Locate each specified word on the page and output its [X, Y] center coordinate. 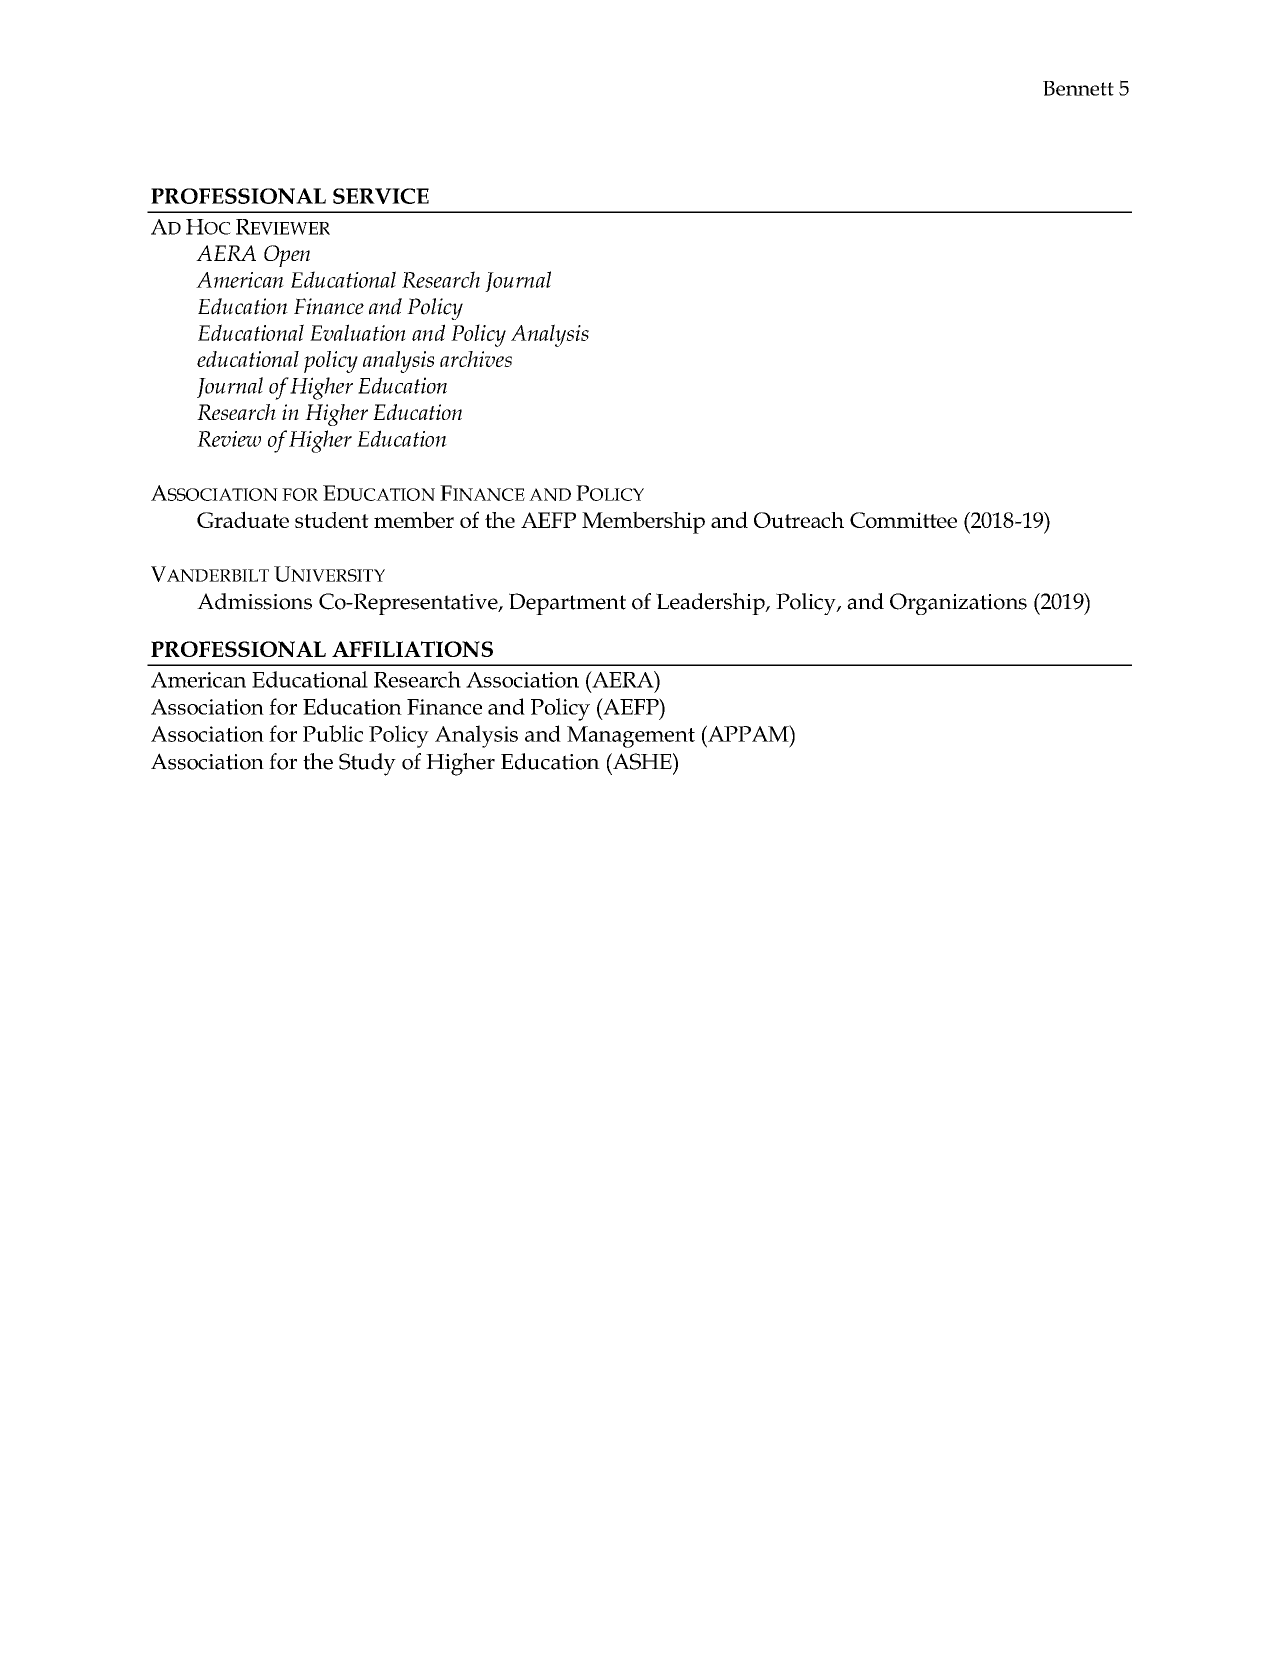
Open [287, 256]
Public [333, 733]
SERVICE [381, 196]
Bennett [1078, 88]
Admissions [254, 601]
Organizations [958, 604]
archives [476, 359]
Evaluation [358, 332]
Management [631, 737]
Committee [903, 520]
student [332, 520]
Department [567, 604]
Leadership [711, 604]
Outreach [799, 520]
